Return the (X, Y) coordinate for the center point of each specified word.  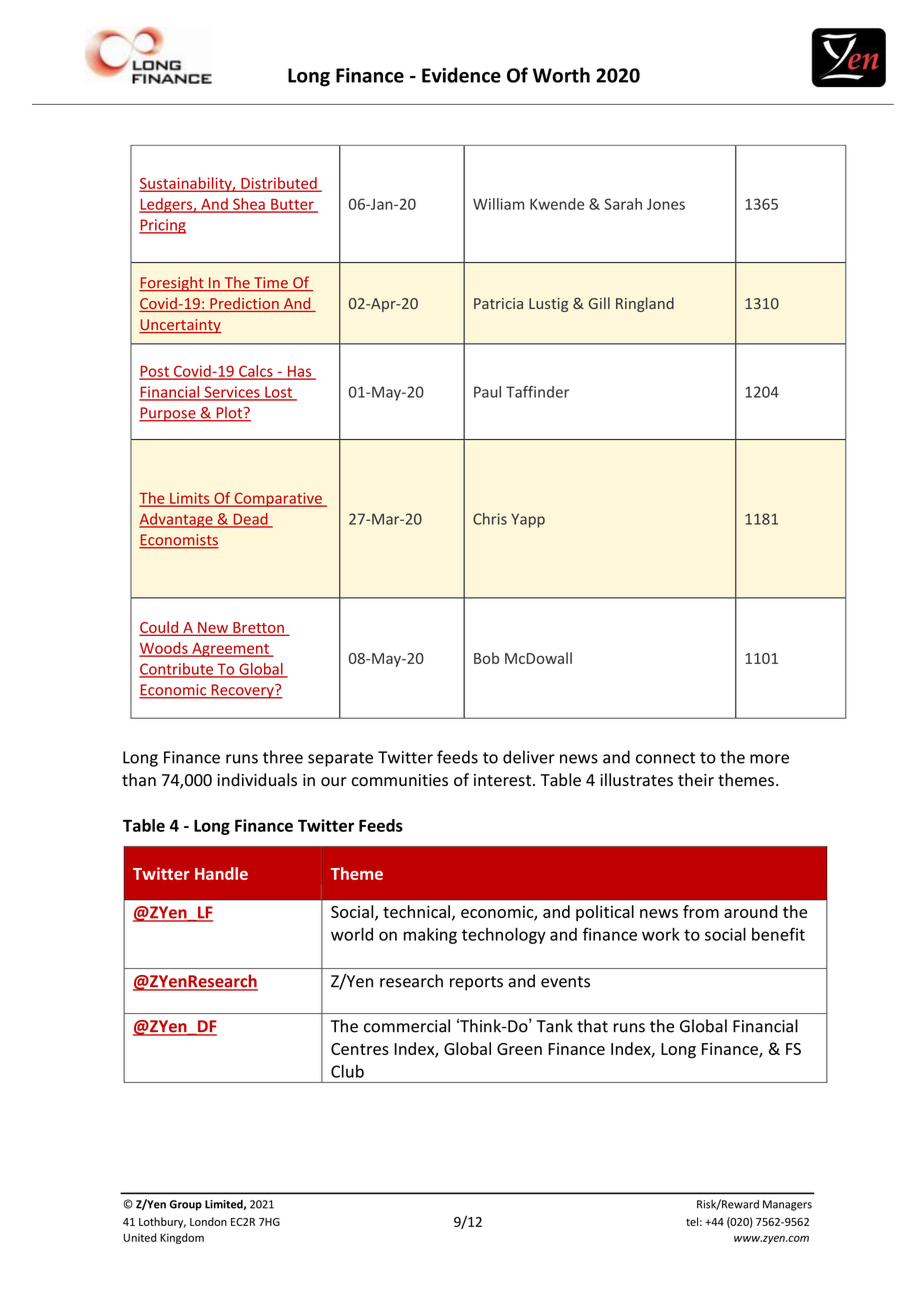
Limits (190, 499)
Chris (490, 519)
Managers (787, 1205)
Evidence (461, 75)
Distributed (279, 184)
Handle (221, 873)
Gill (599, 303)
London (208, 1221)
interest (504, 780)
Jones (666, 204)
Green (519, 1049)
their (696, 779)
